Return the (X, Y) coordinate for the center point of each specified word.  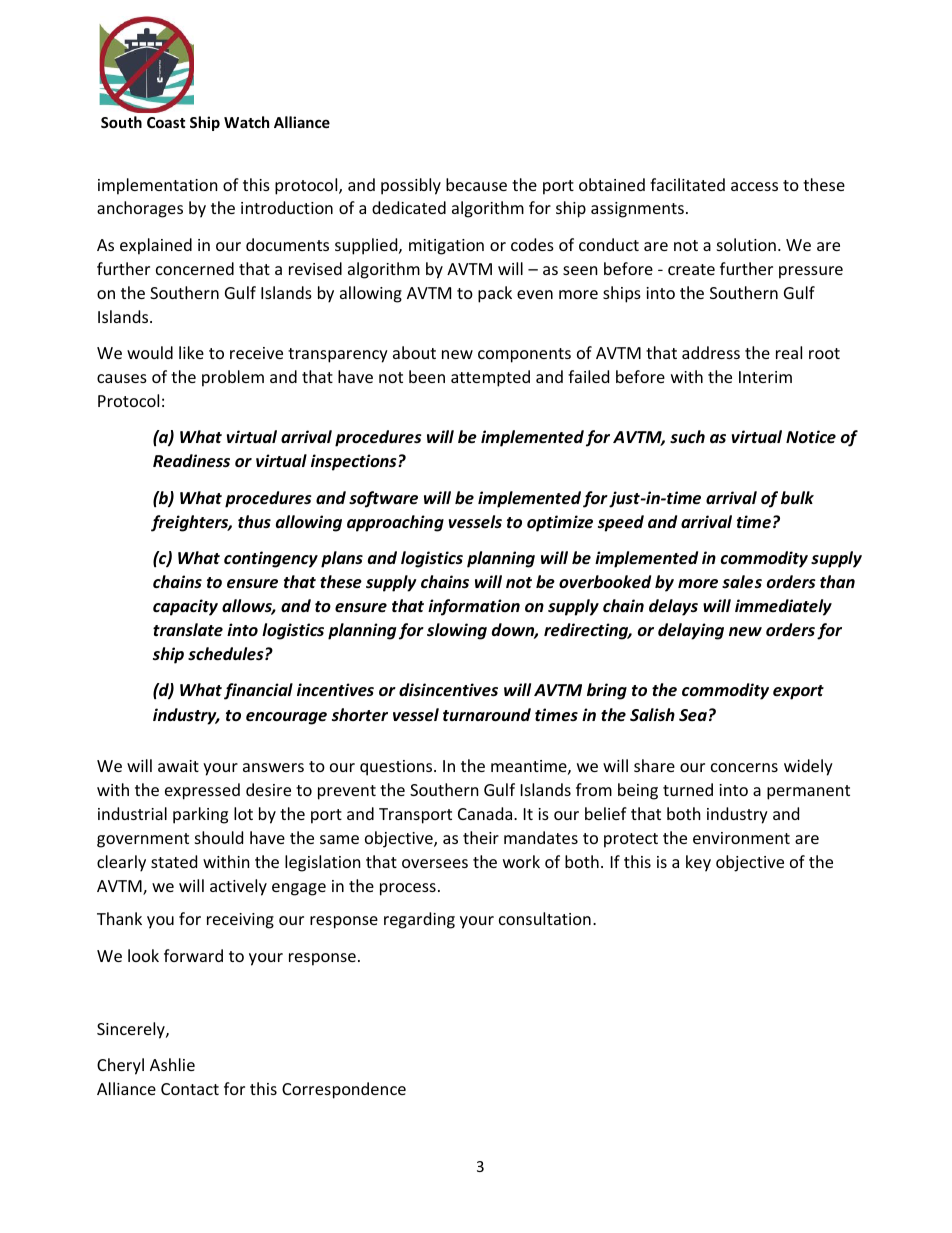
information (474, 607)
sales (742, 582)
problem (233, 378)
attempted (490, 378)
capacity (185, 607)
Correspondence (344, 1090)
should (219, 837)
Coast (166, 122)
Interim (765, 377)
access (754, 186)
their (481, 837)
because (476, 184)
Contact (190, 1089)
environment (741, 838)
